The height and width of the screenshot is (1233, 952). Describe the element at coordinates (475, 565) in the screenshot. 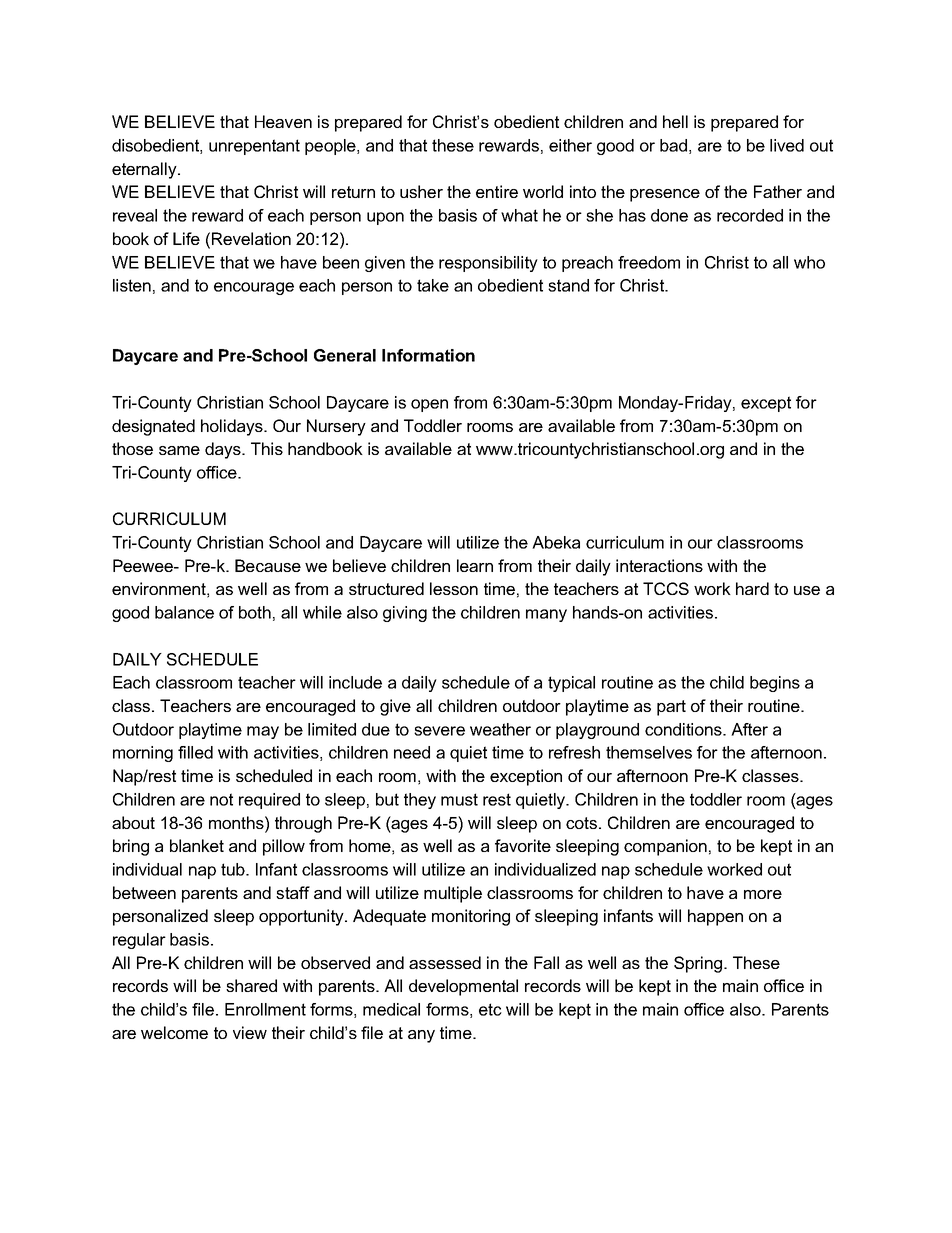

I see `learn` at that location.
